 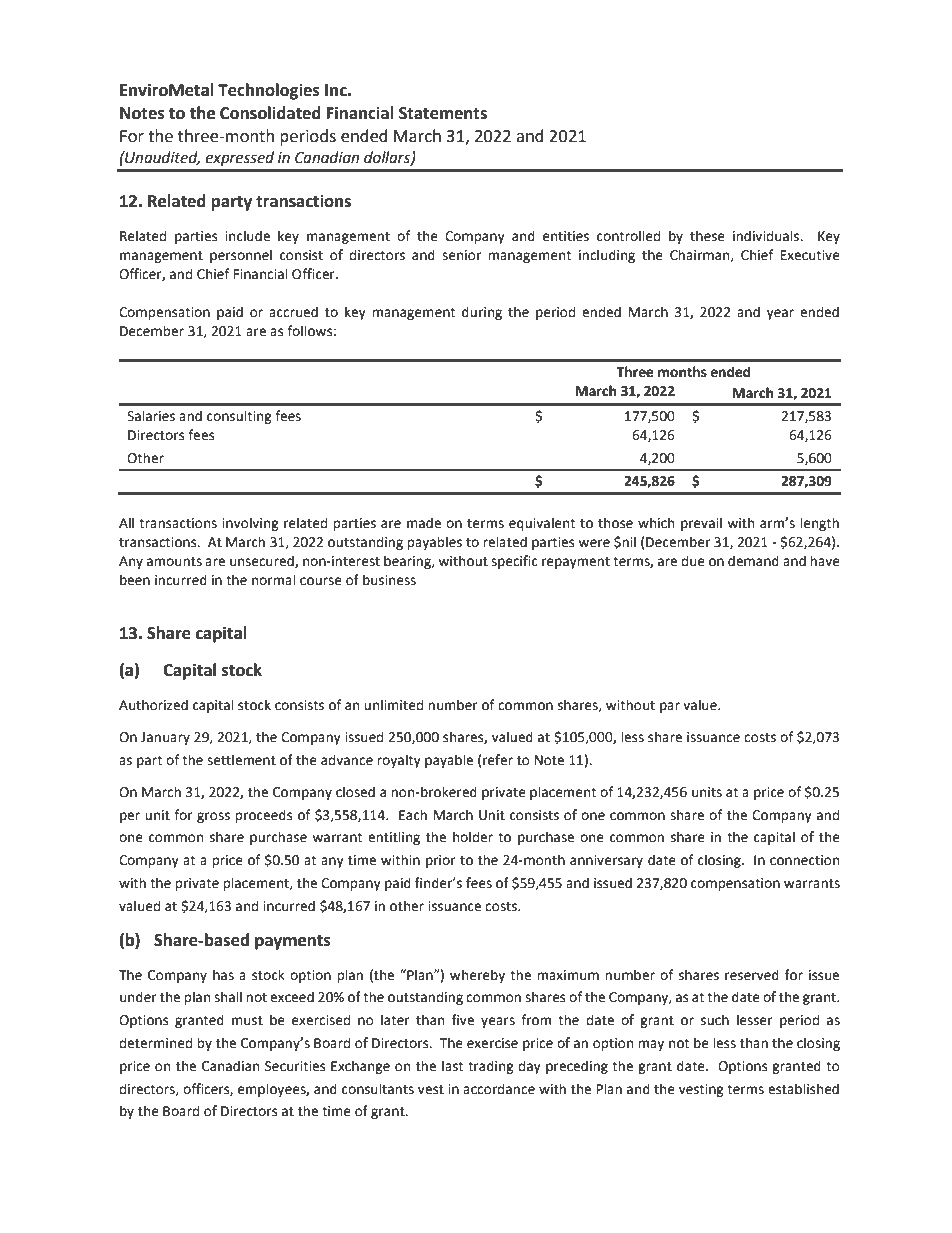 I want to click on must, so click(x=247, y=1021).
